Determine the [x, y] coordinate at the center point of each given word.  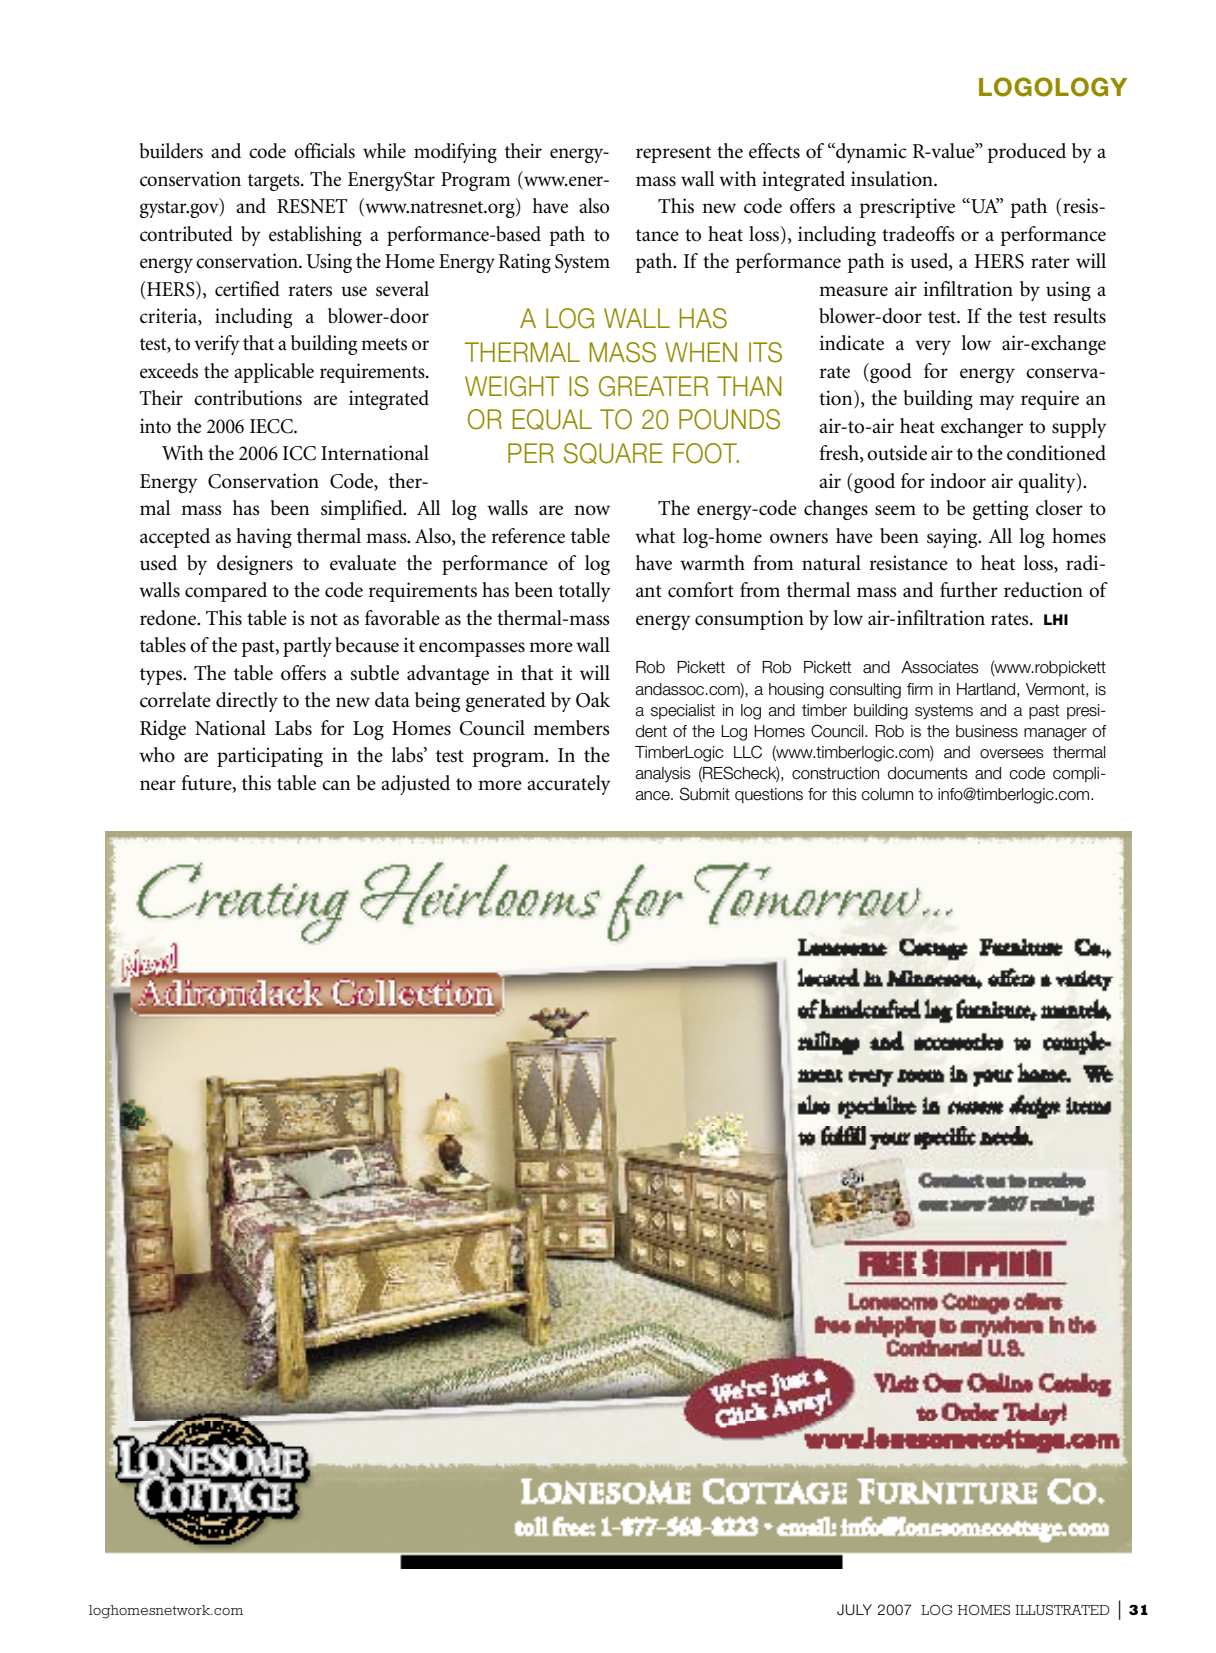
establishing [315, 236]
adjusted [415, 785]
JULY [854, 1610]
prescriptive [907, 208]
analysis [663, 774]
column [887, 794]
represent [673, 154]
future [207, 783]
